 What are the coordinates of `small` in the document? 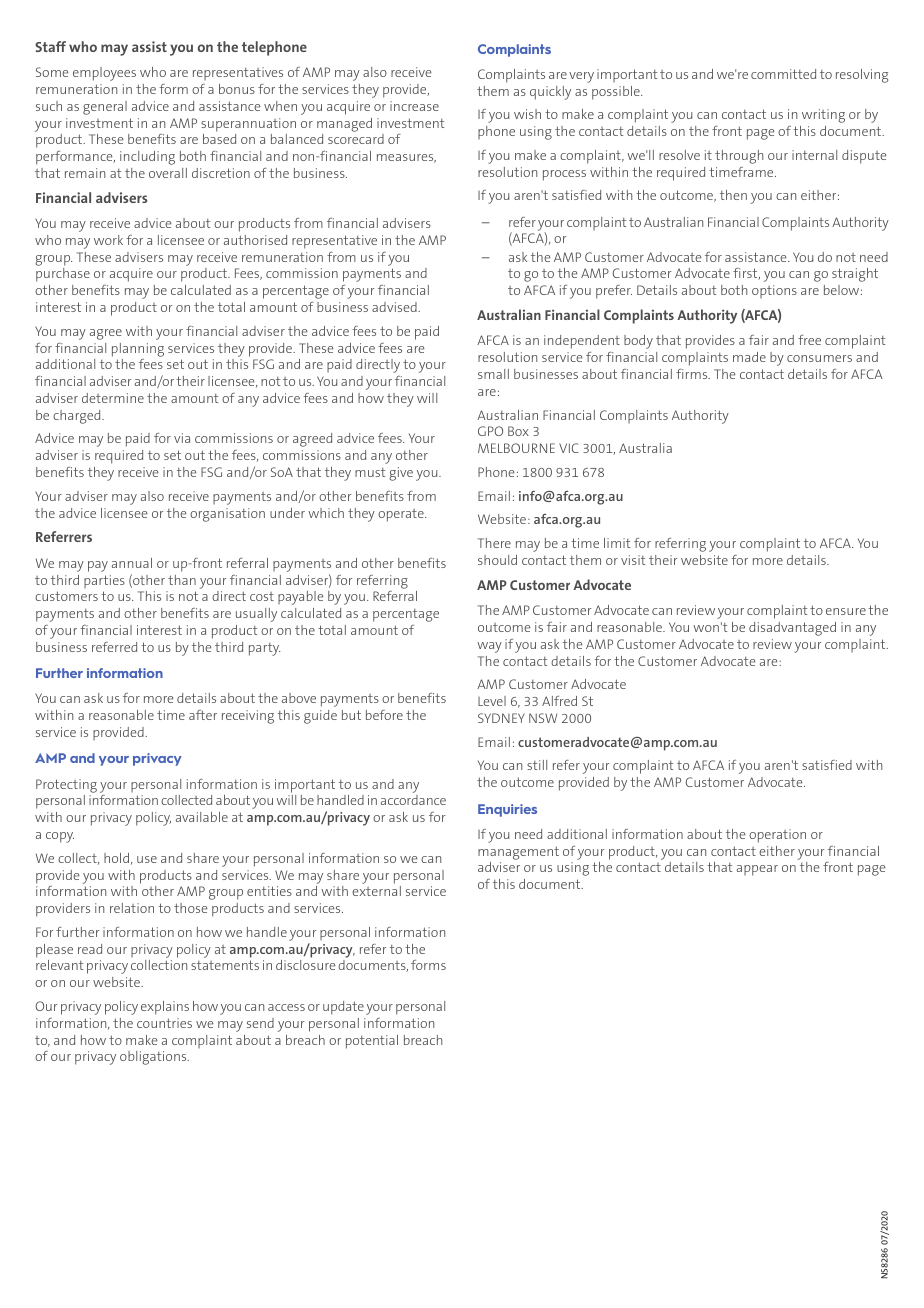 It's located at (493, 374).
